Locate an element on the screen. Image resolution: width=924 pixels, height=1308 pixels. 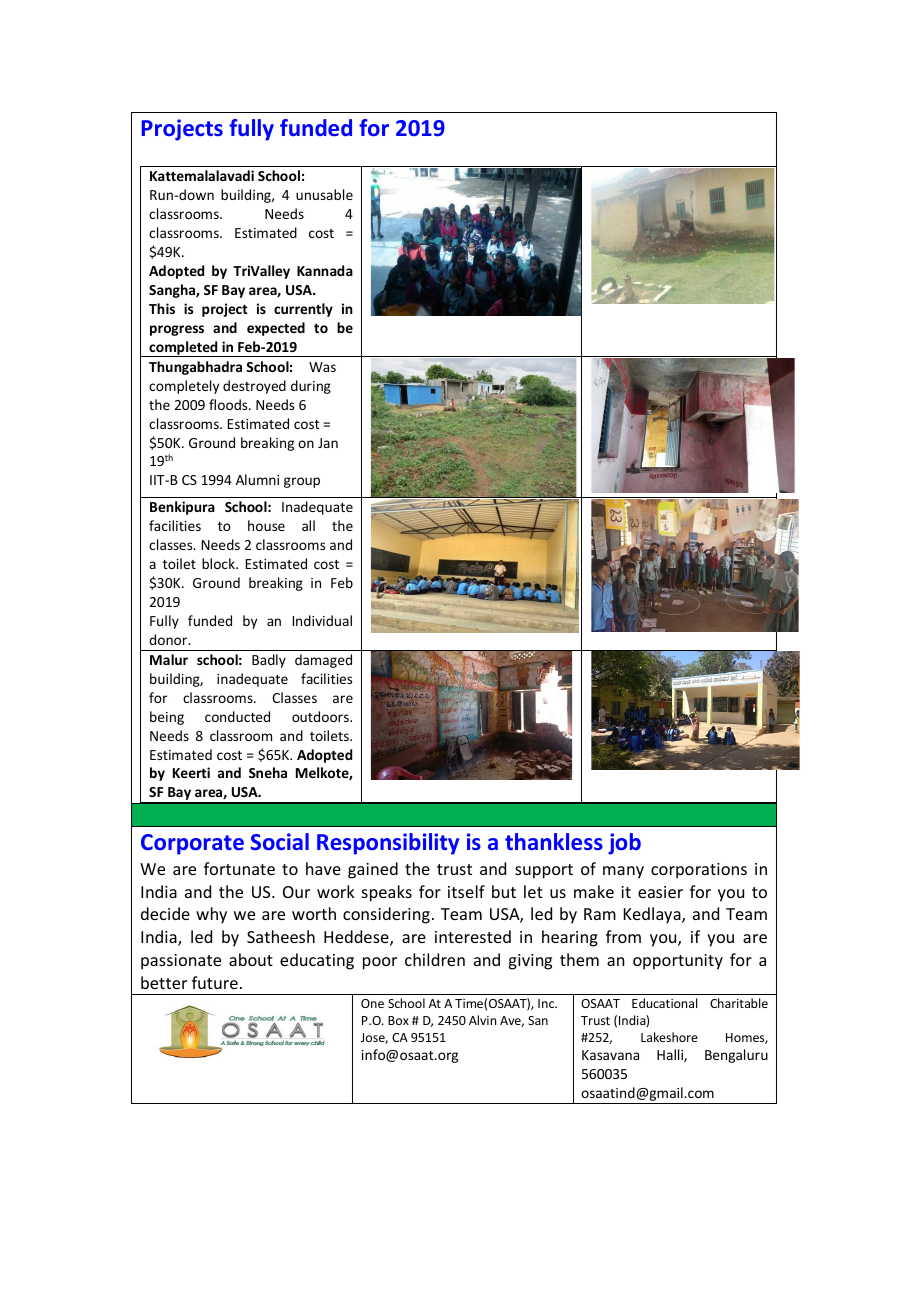
currently is located at coordinates (303, 310).
